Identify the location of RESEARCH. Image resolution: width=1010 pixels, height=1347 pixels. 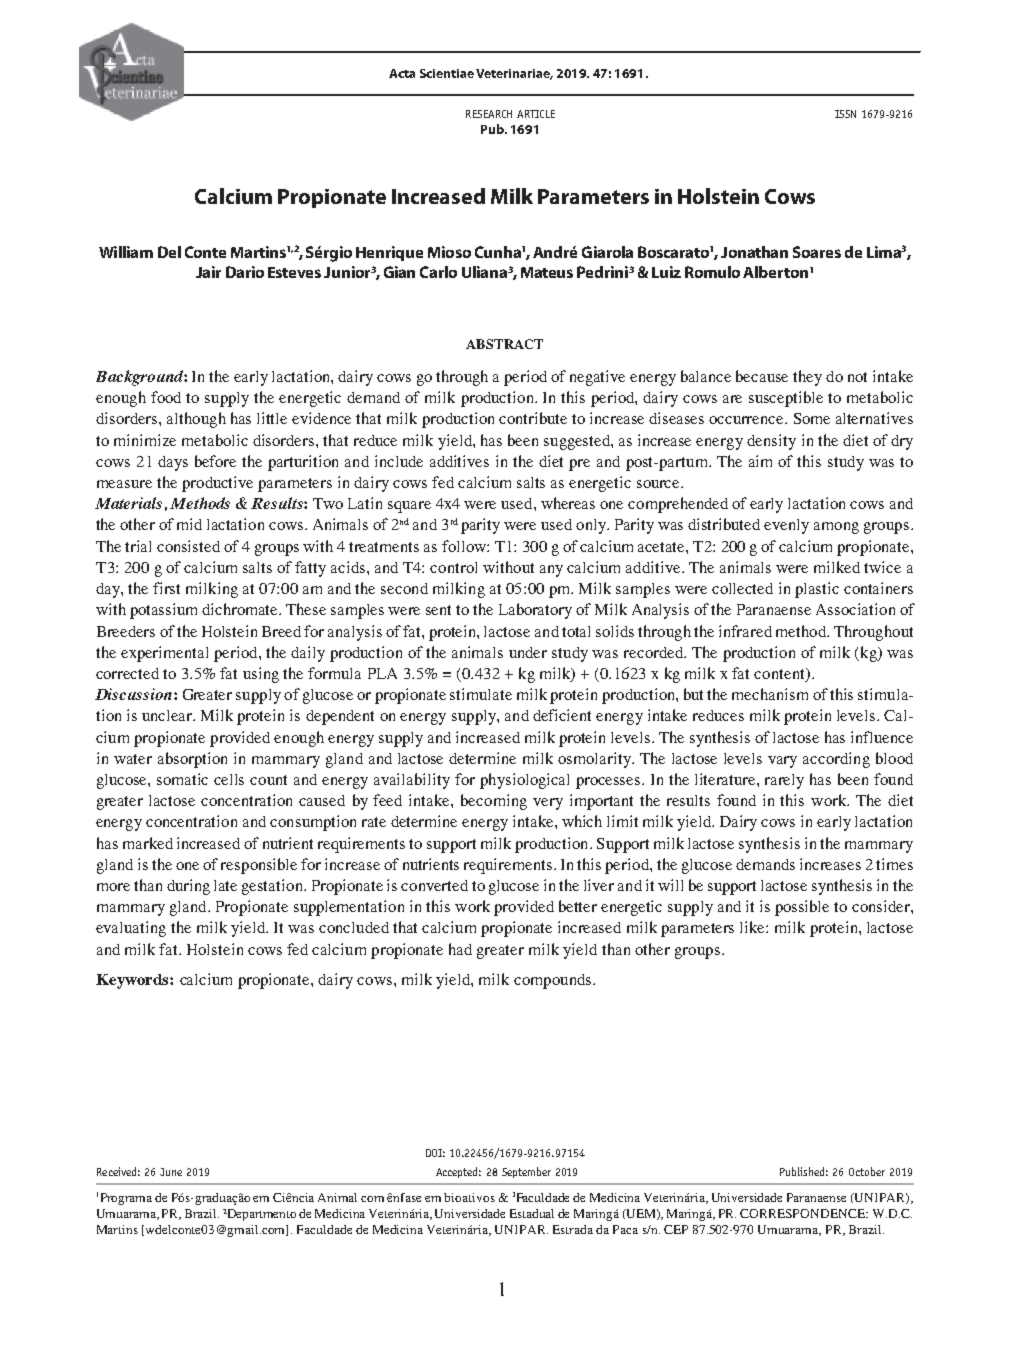
(489, 114).
